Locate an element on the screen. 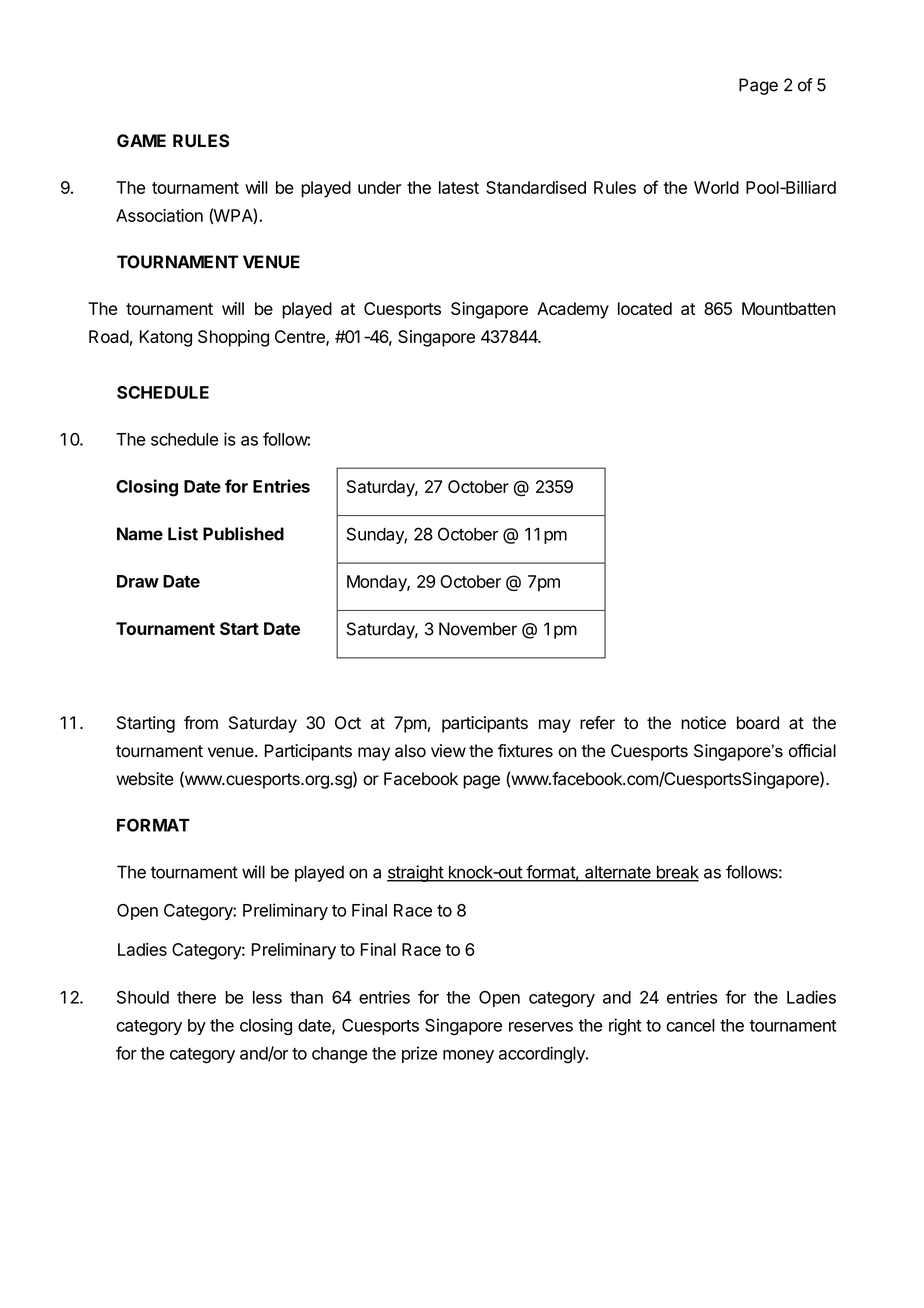 This screenshot has height=1308, width=924. World is located at coordinates (716, 187).
